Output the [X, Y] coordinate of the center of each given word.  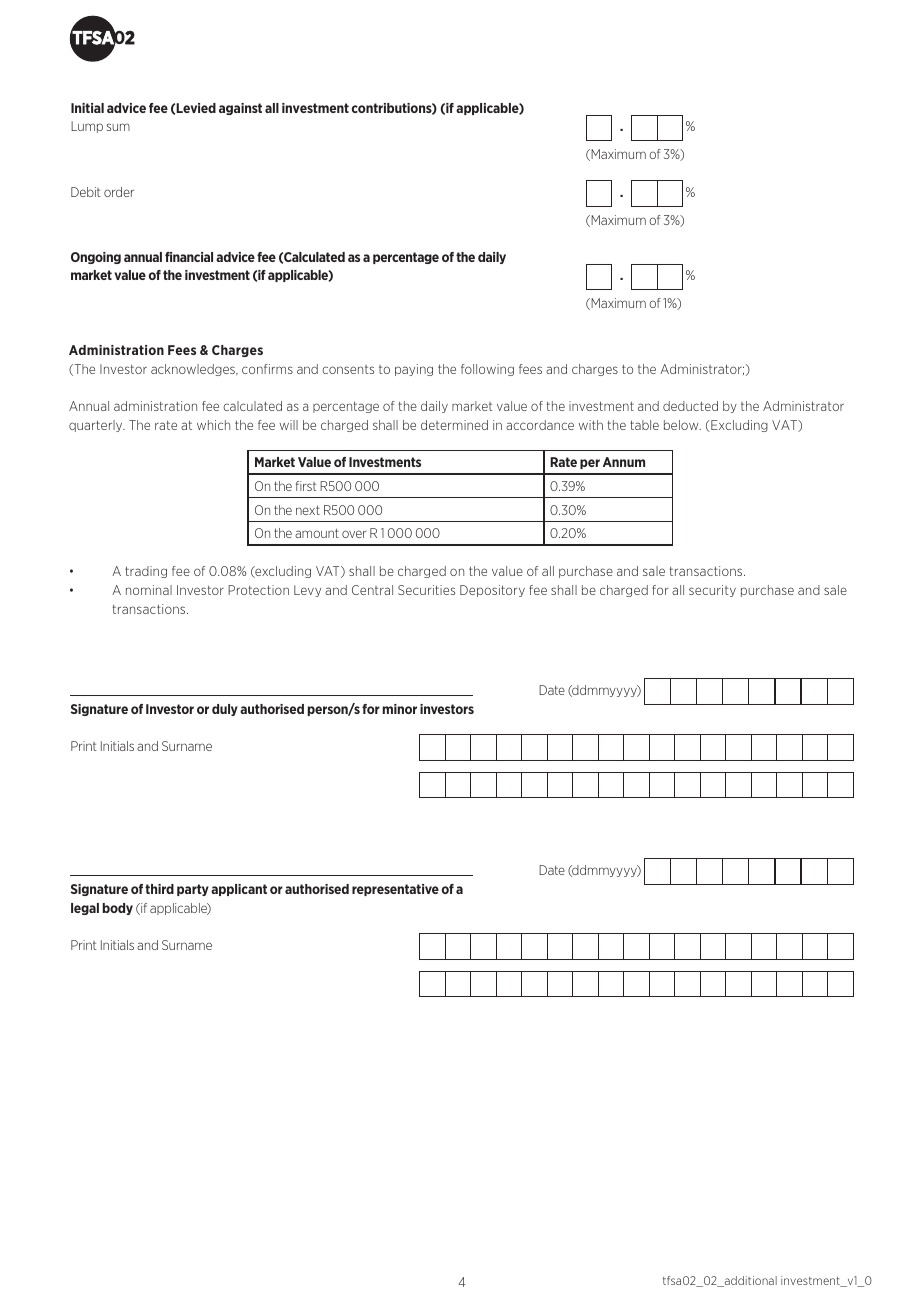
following [487, 370]
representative [395, 890]
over [354, 534]
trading [146, 572]
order [119, 192]
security [712, 591]
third [159, 889]
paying [414, 370]
